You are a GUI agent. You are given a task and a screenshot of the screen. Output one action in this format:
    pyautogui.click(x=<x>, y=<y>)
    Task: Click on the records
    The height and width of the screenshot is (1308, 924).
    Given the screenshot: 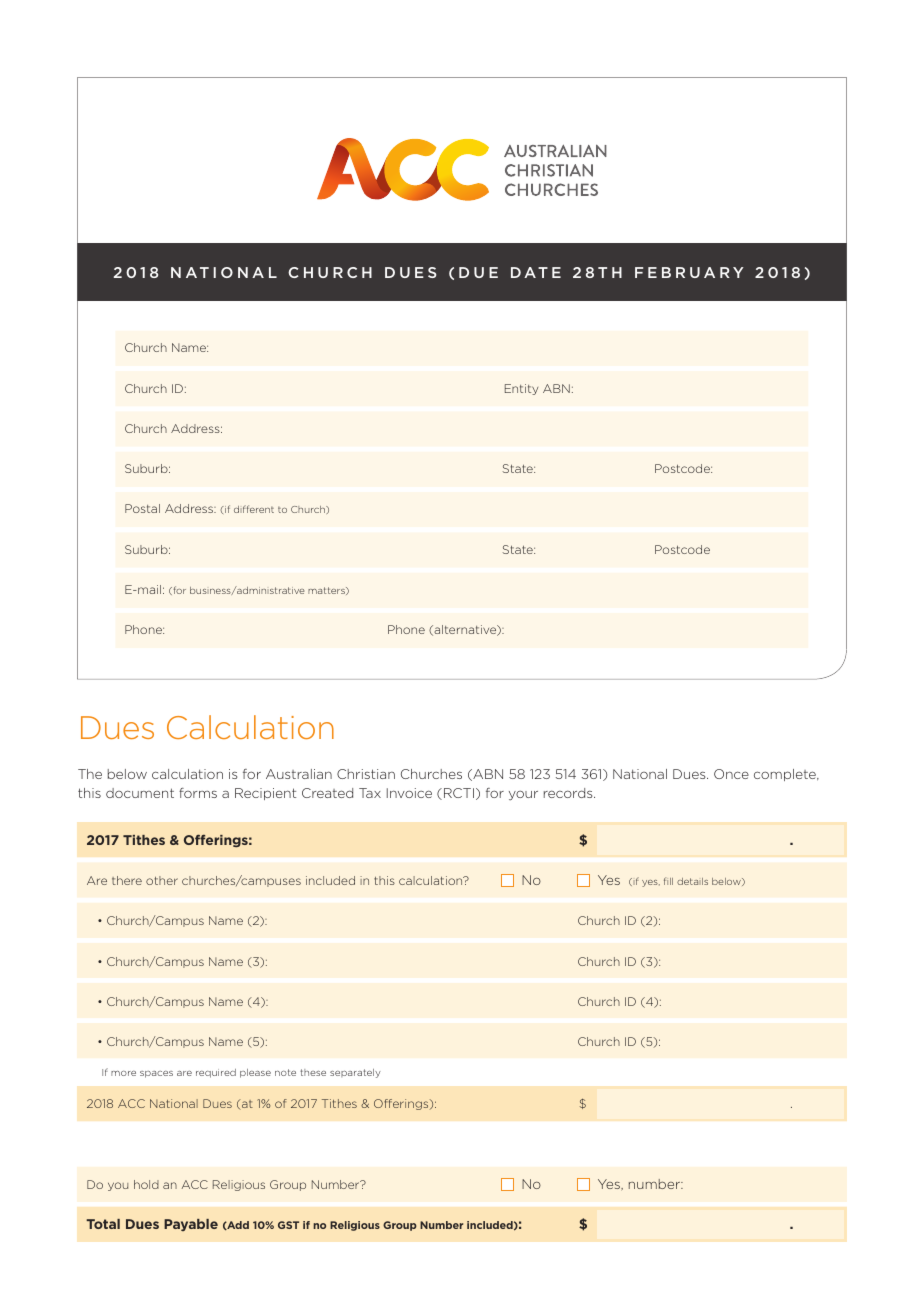 What is the action you would take?
    pyautogui.click(x=569, y=793)
